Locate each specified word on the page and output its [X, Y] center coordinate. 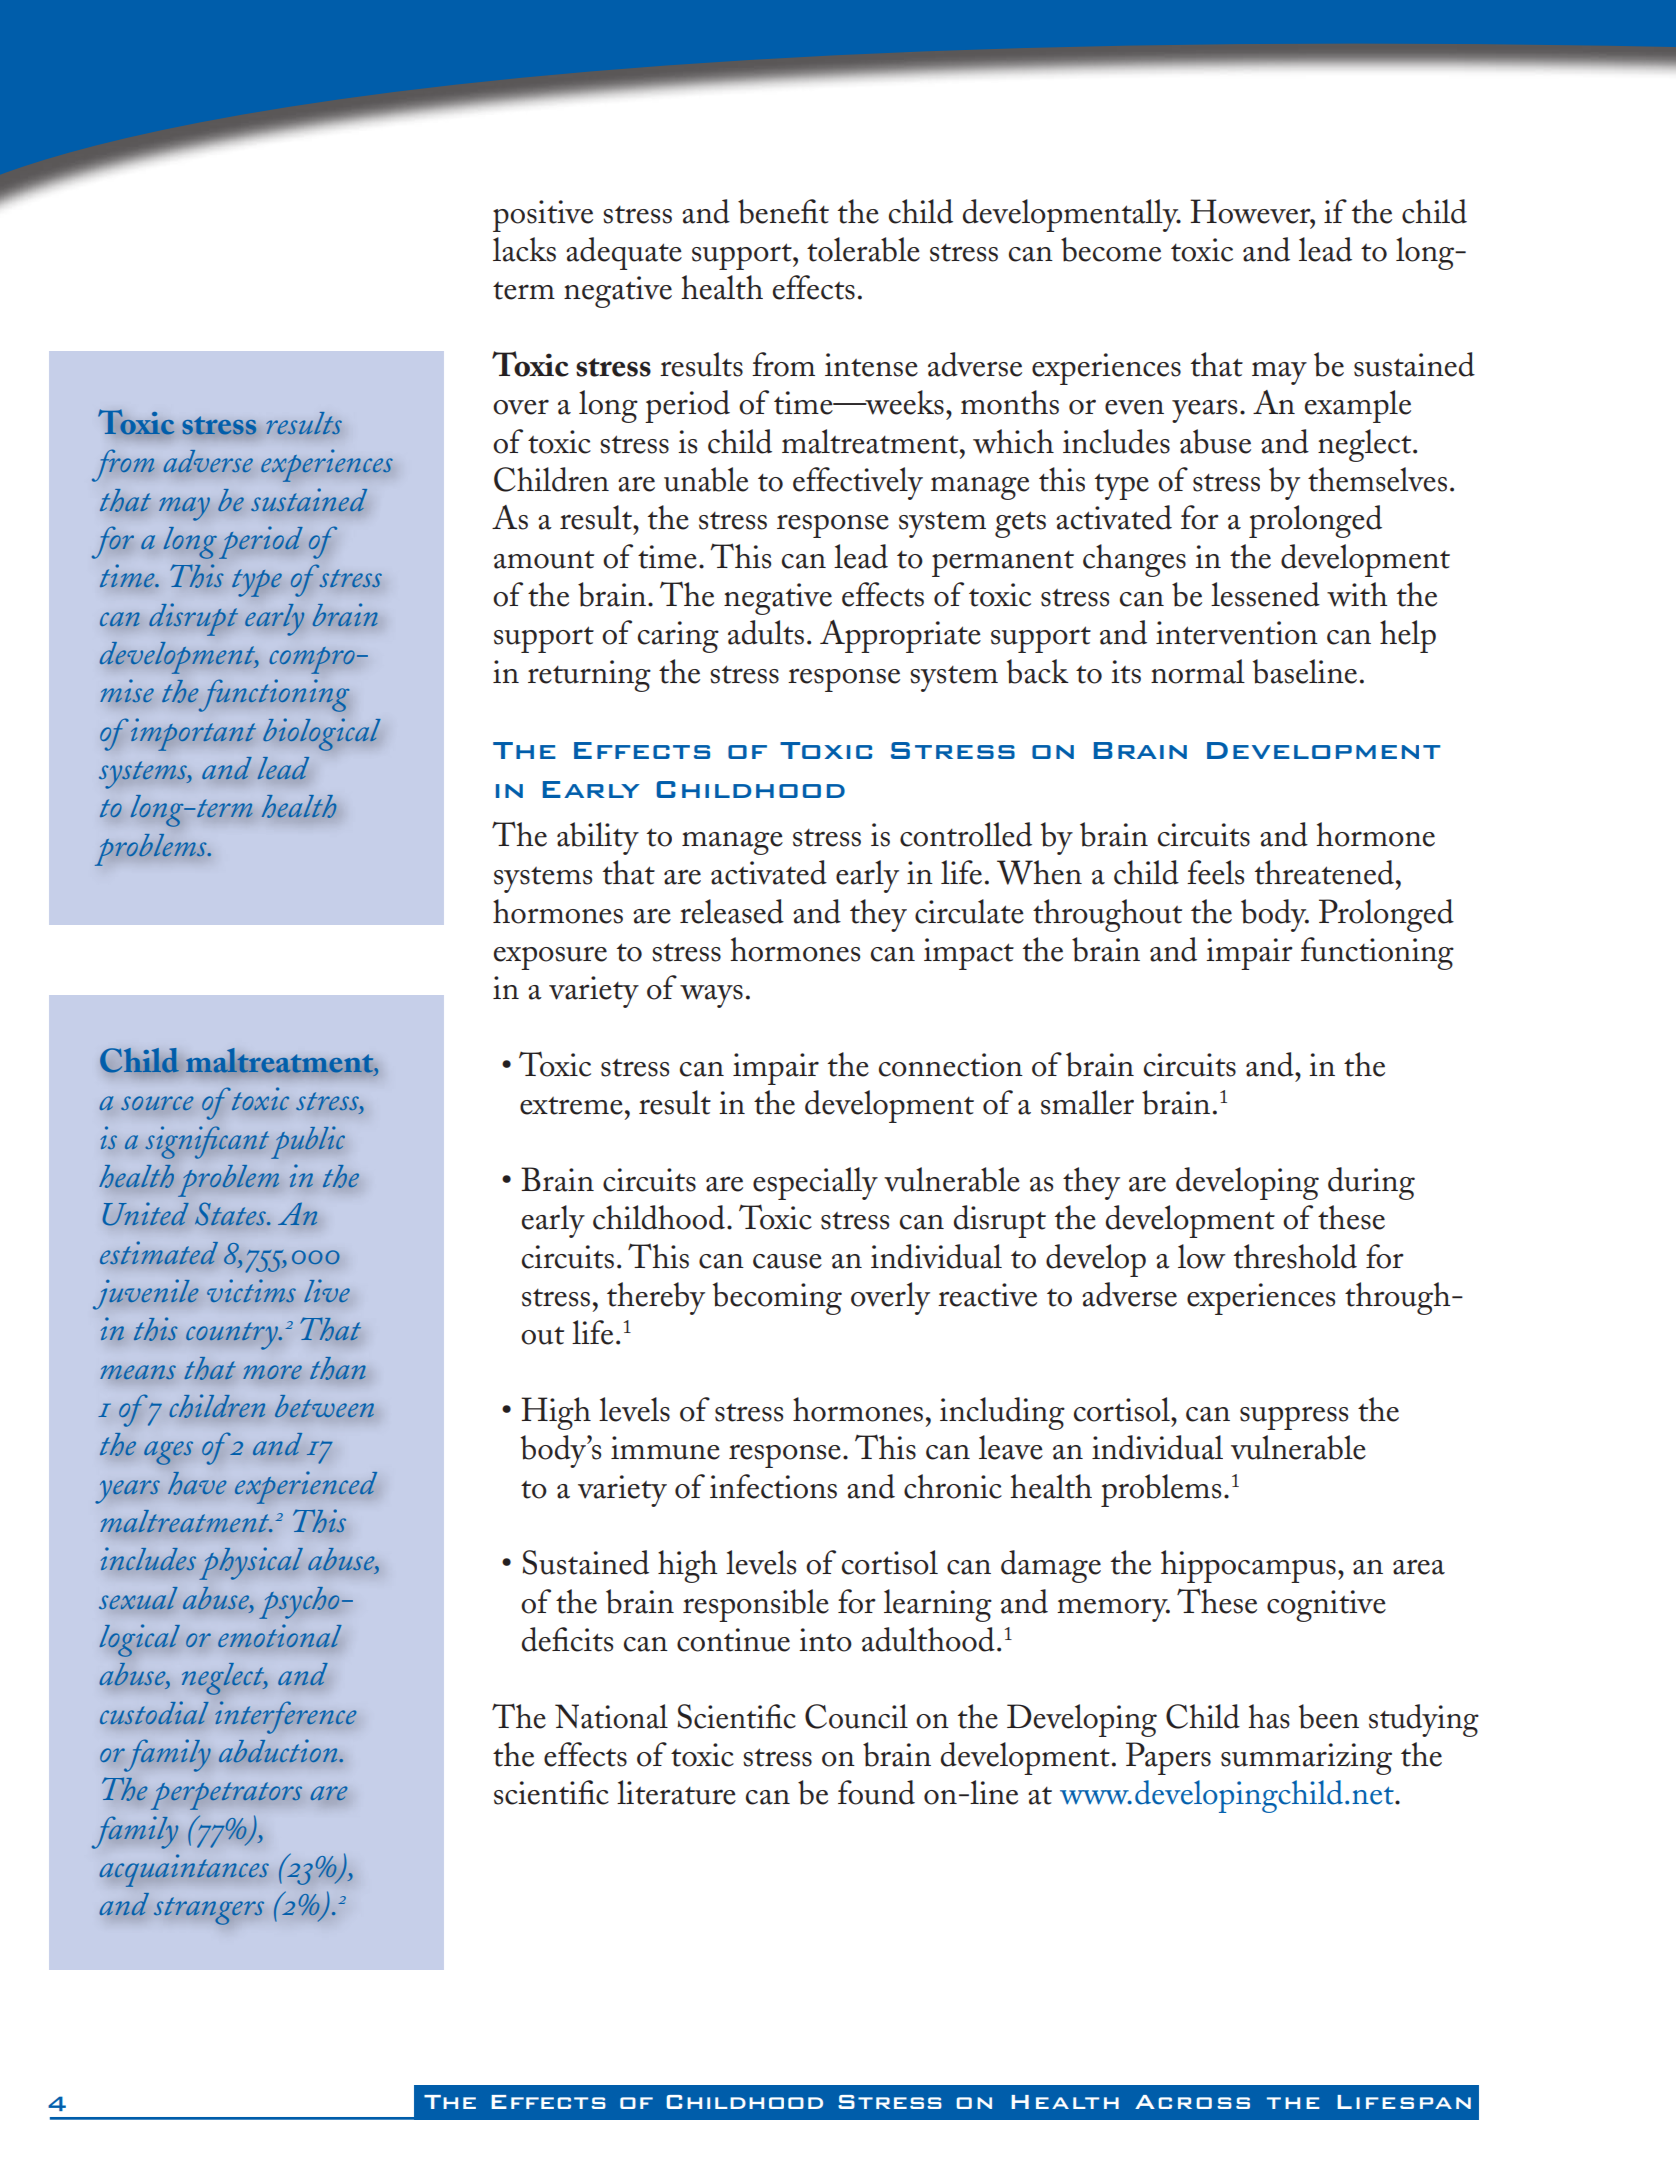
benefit [783, 211]
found [876, 1792]
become [1111, 249]
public [308, 1142]
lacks [524, 249]
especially [815, 1183]
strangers [209, 1911]
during [1371, 1183]
